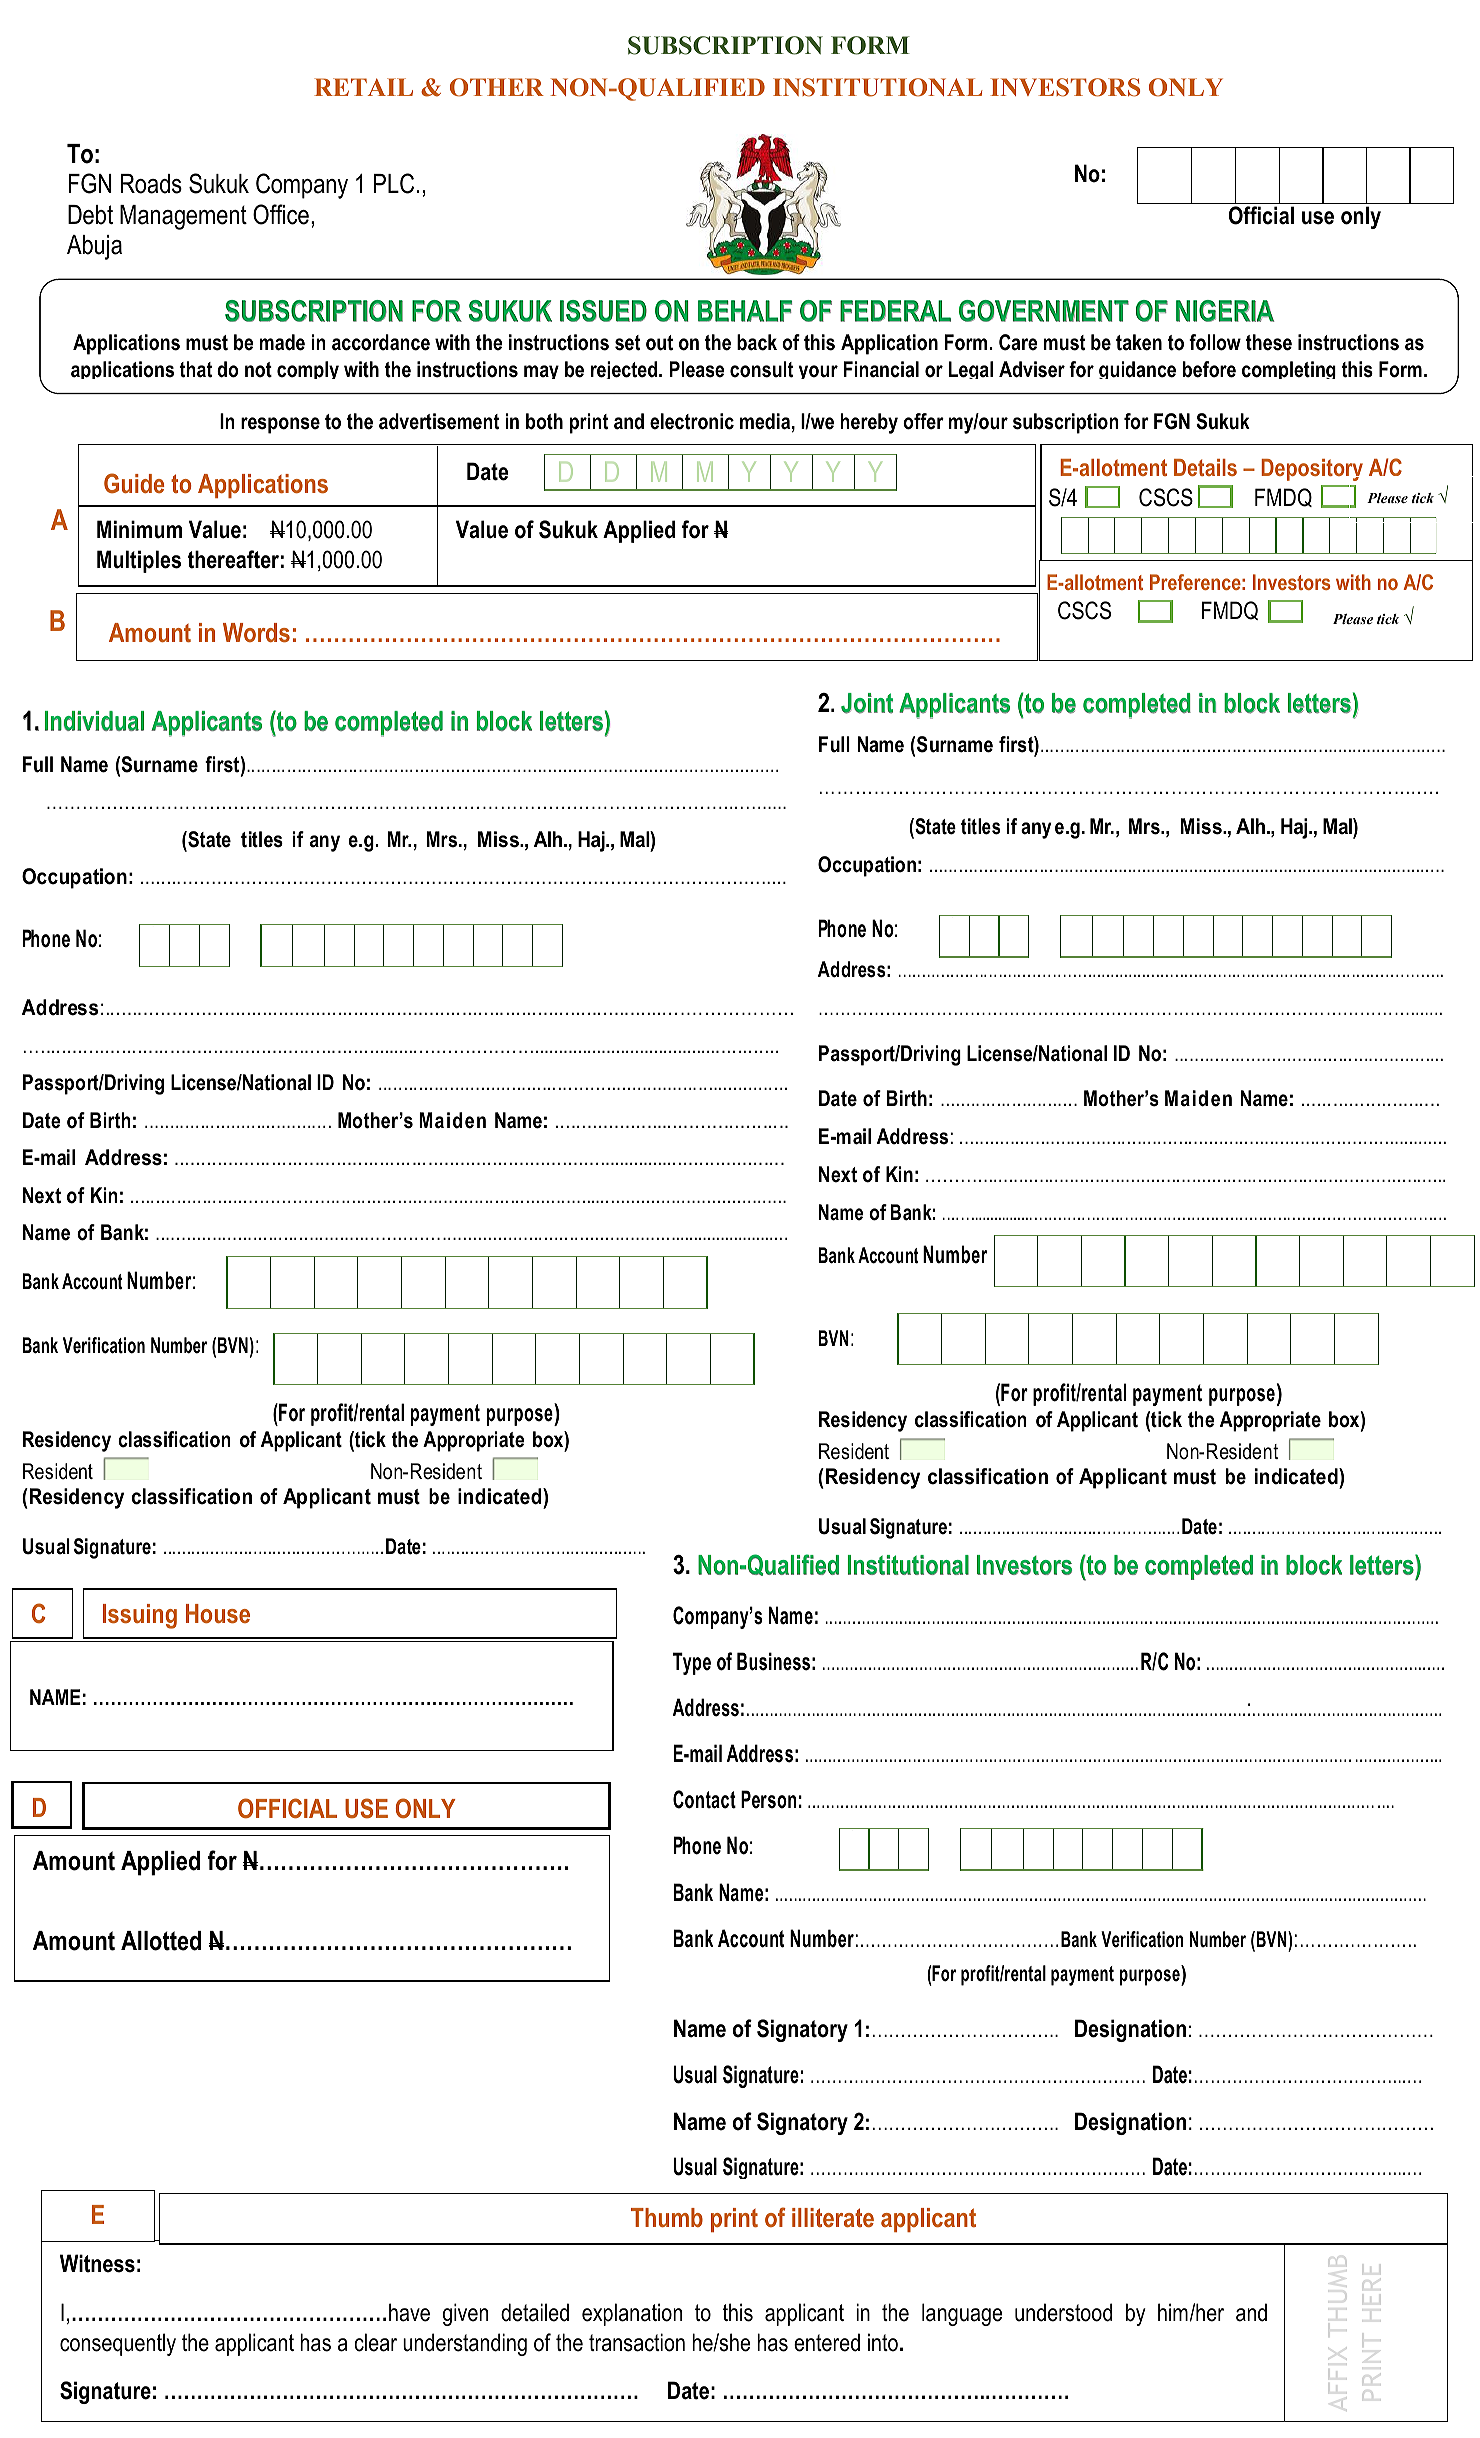  Describe the element at coordinates (1225, 311) in the document. I see `NIGERIA` at that location.
